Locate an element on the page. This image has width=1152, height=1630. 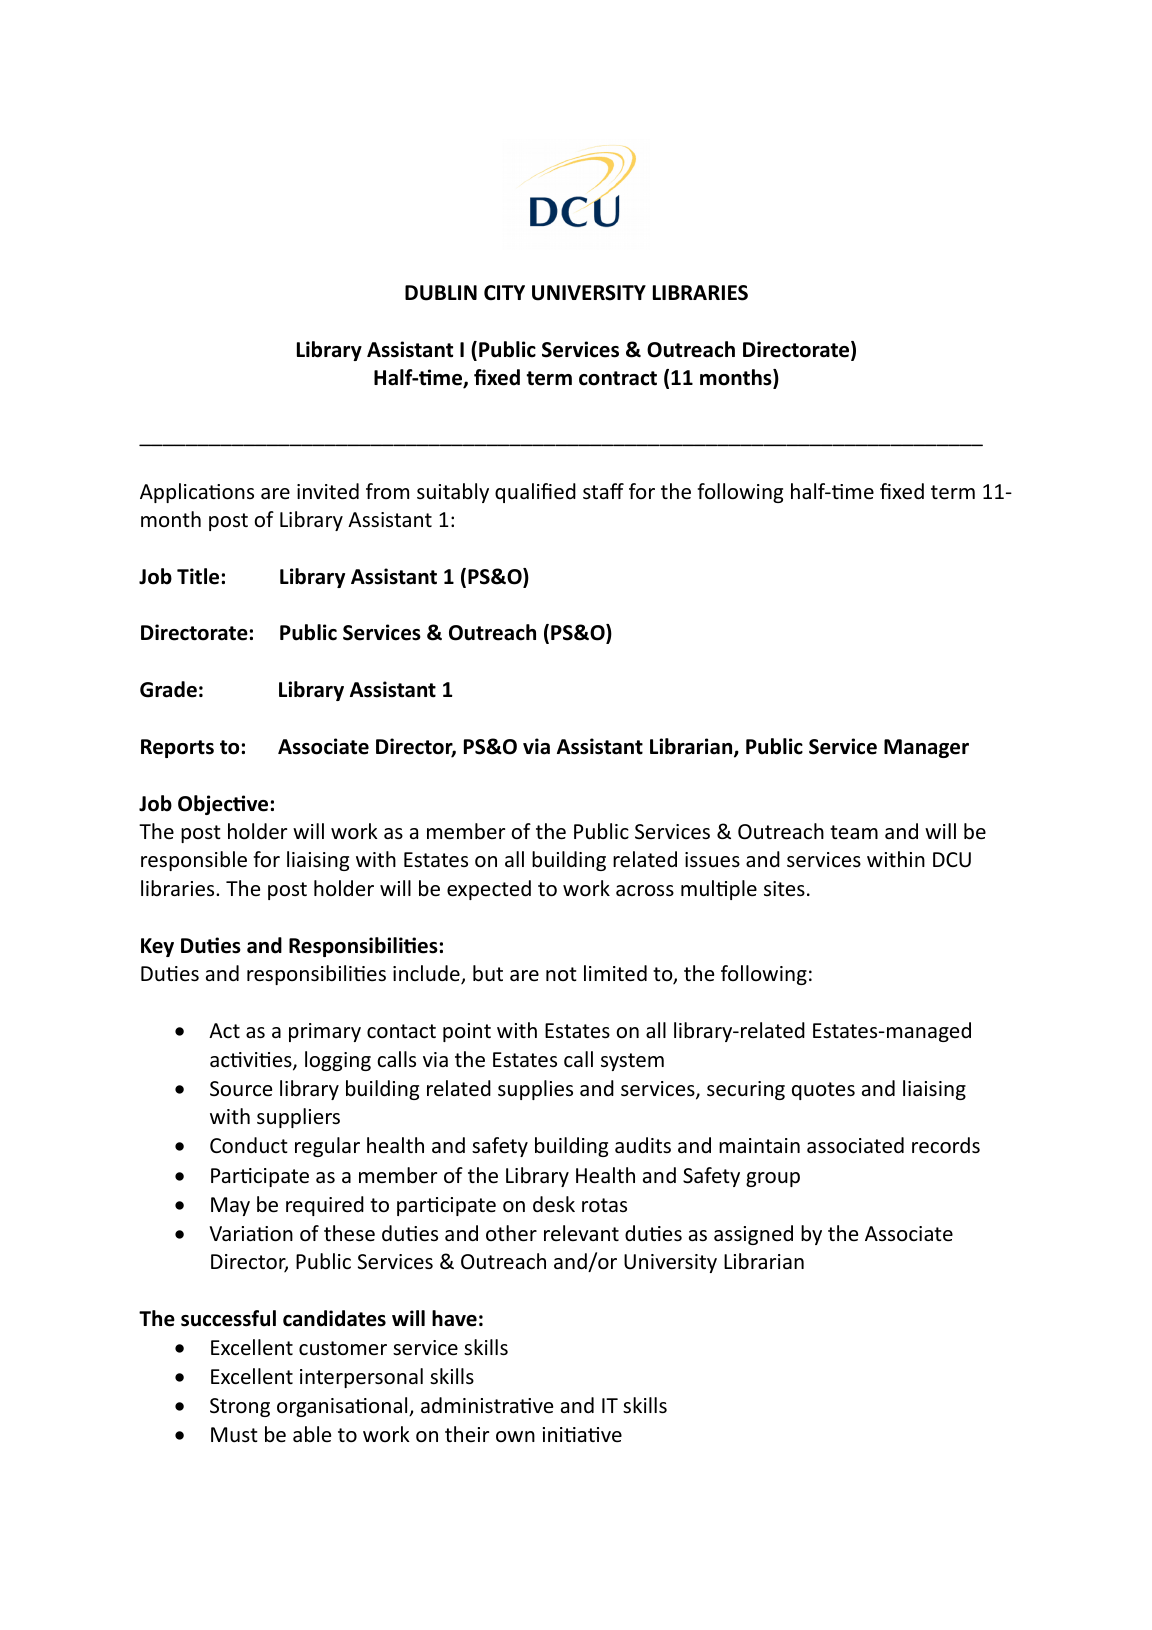
Strong is located at coordinates (240, 1407).
